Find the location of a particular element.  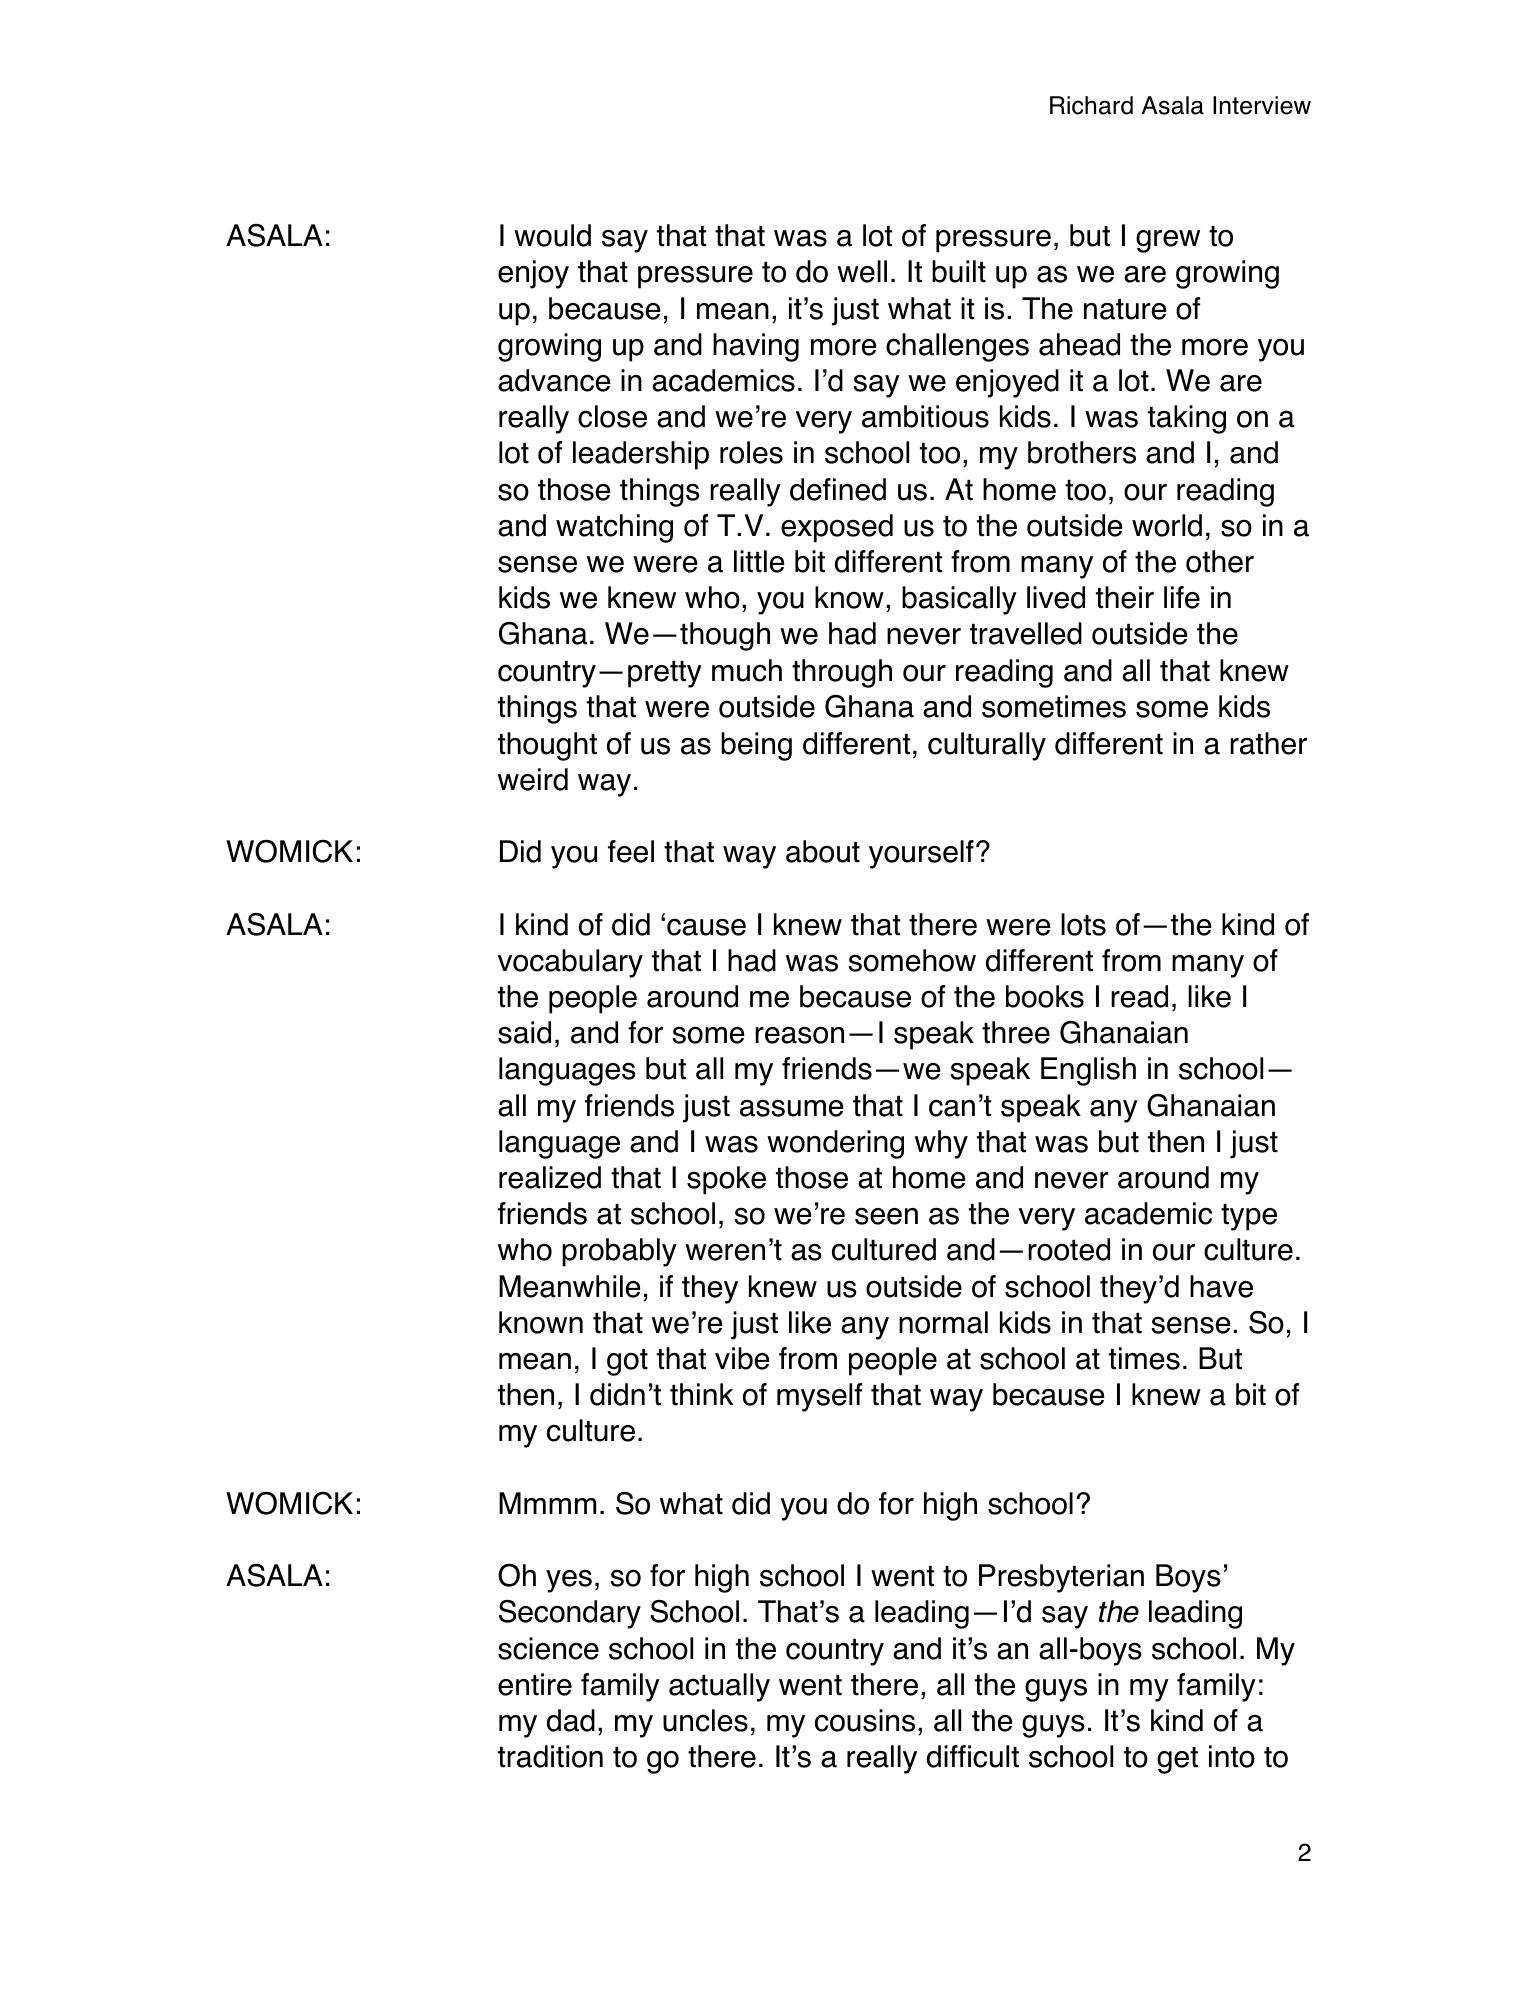

exposed is located at coordinates (837, 528).
